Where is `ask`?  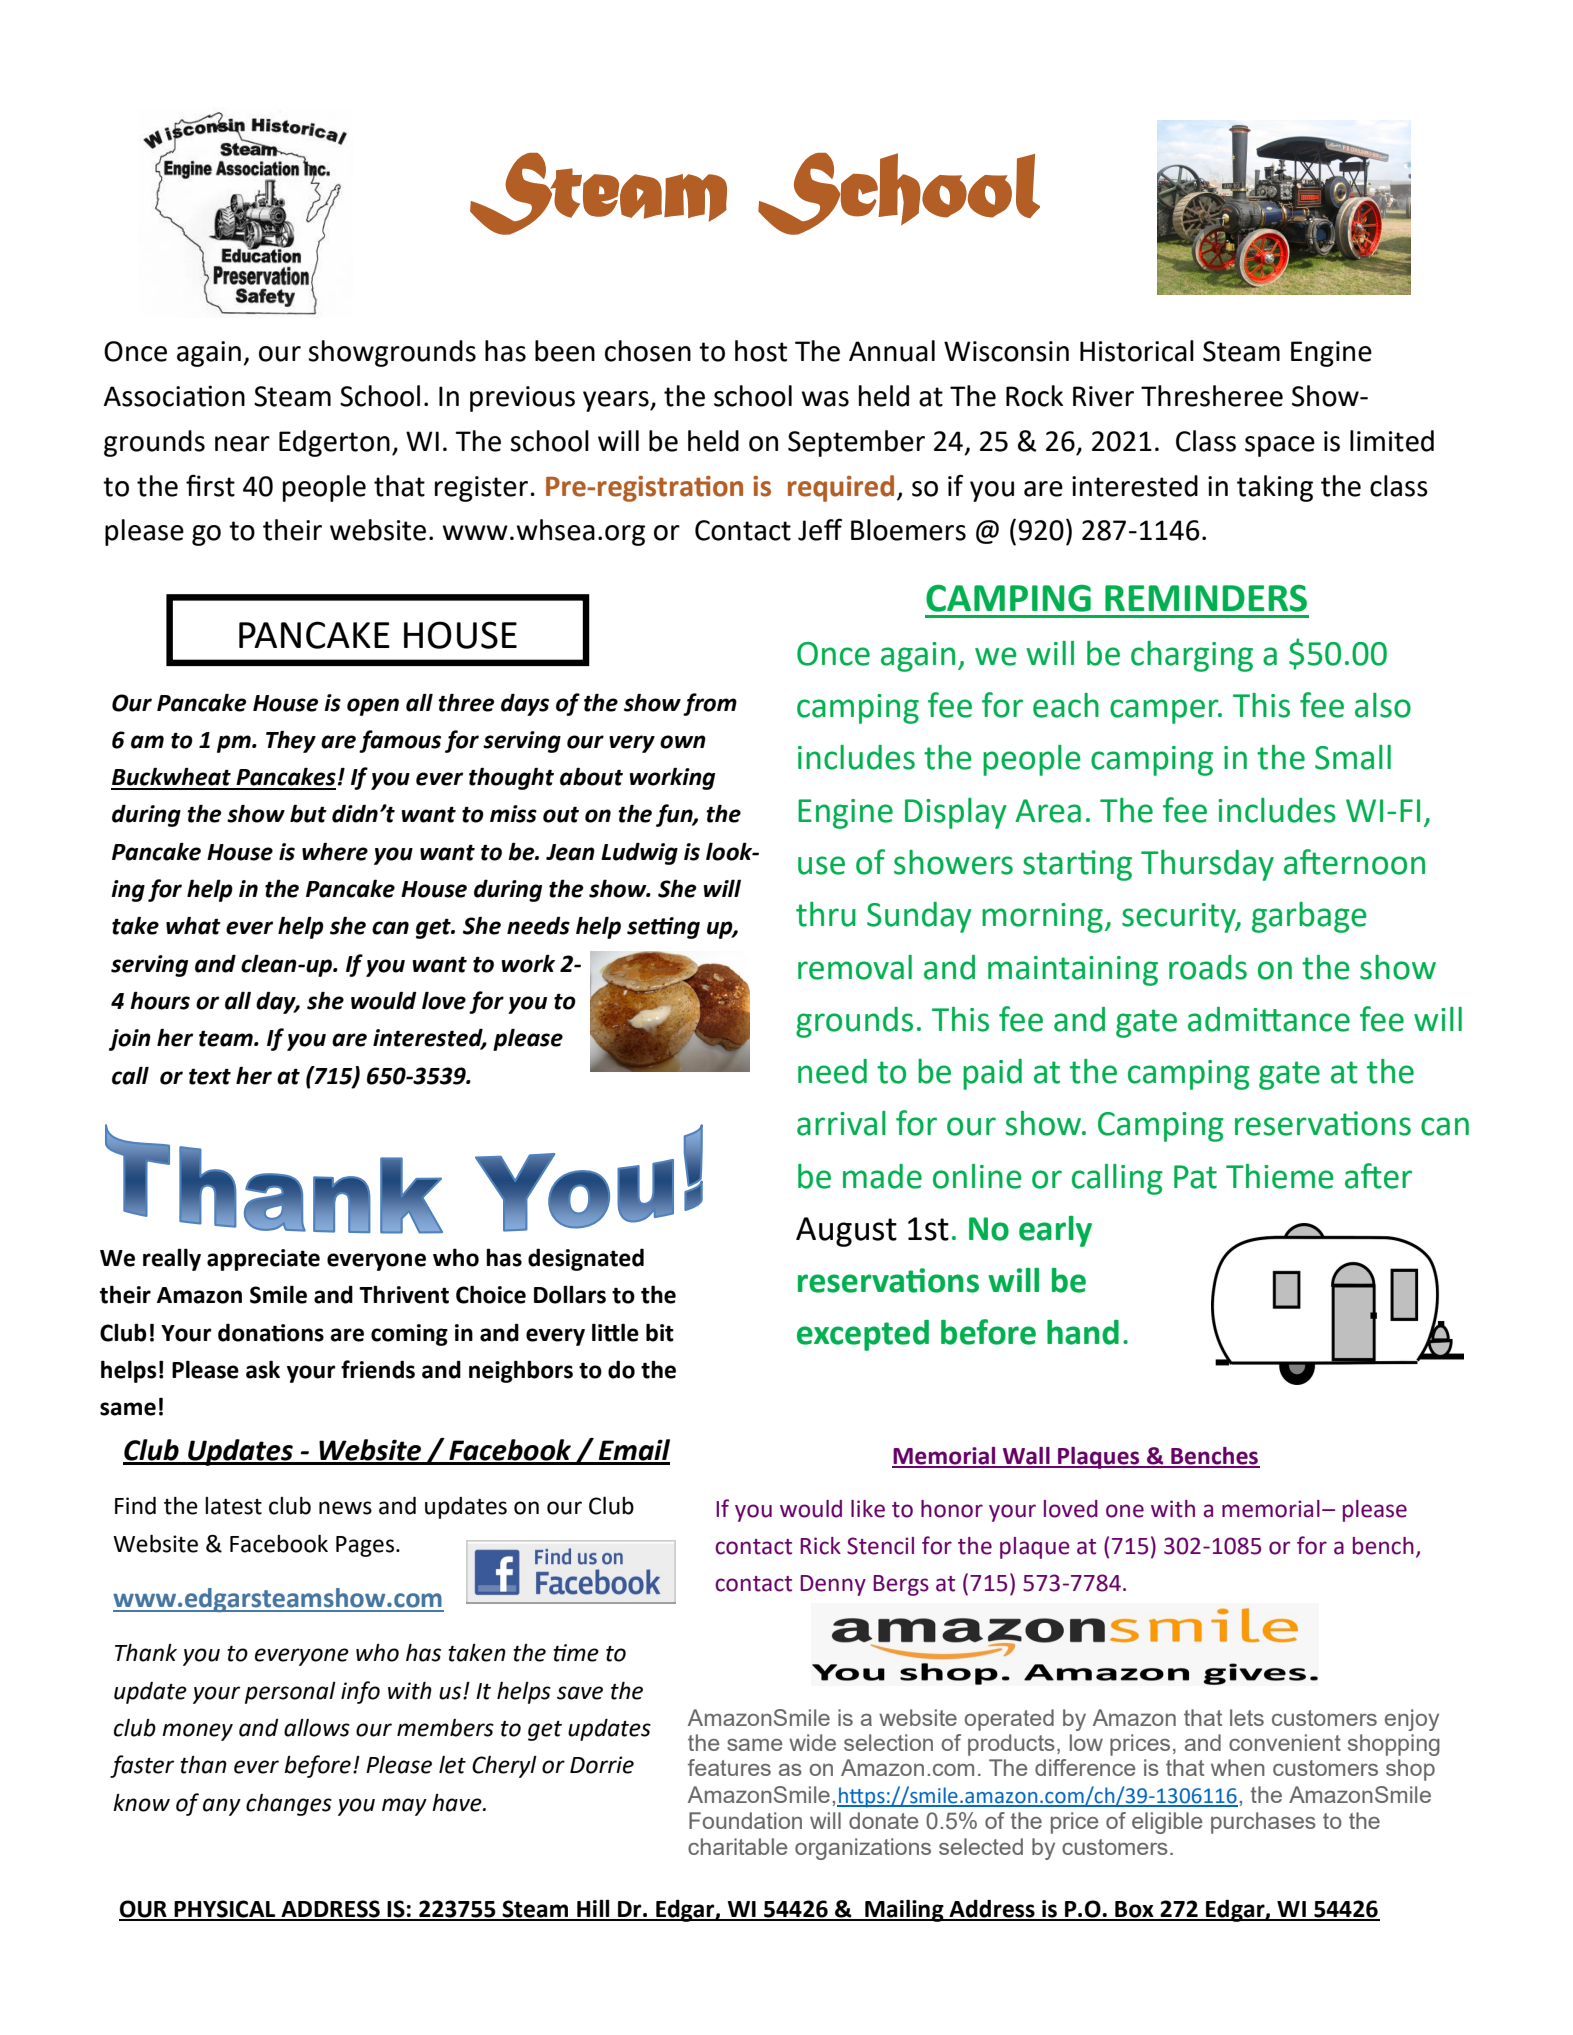
ask is located at coordinates (263, 1370).
